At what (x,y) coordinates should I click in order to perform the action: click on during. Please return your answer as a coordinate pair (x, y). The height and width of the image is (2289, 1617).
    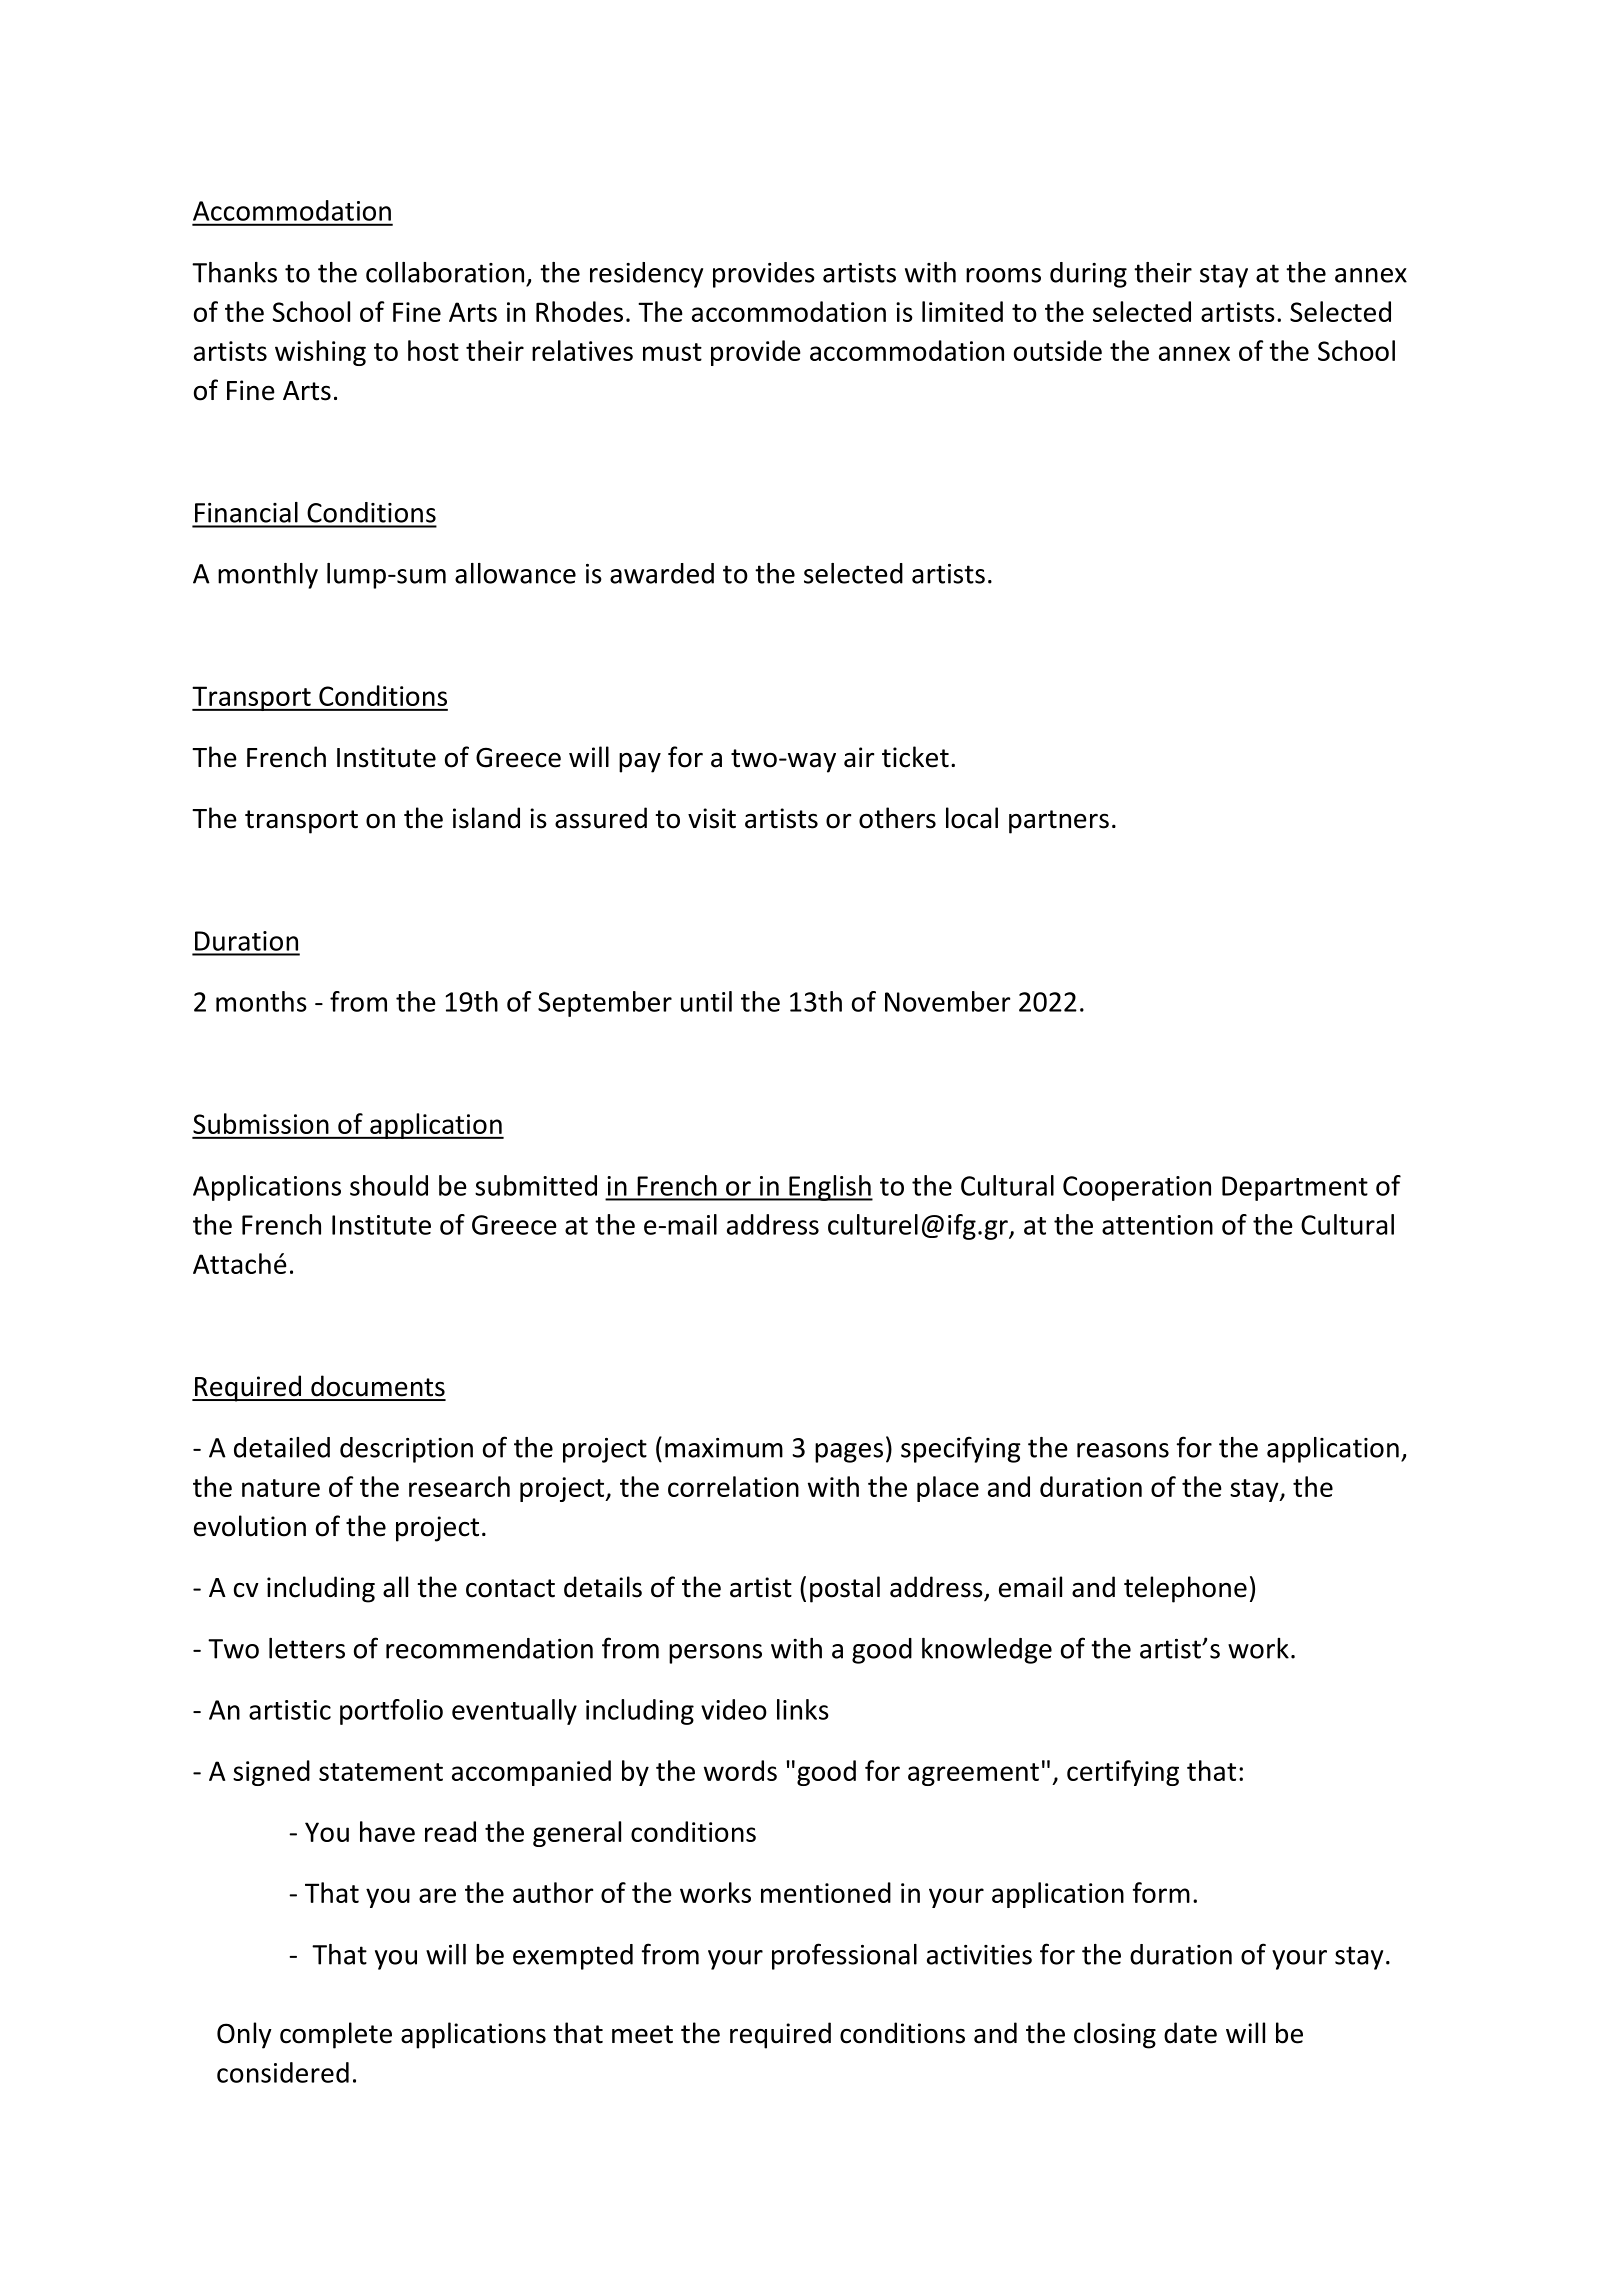
    Looking at the image, I should click on (1088, 275).
